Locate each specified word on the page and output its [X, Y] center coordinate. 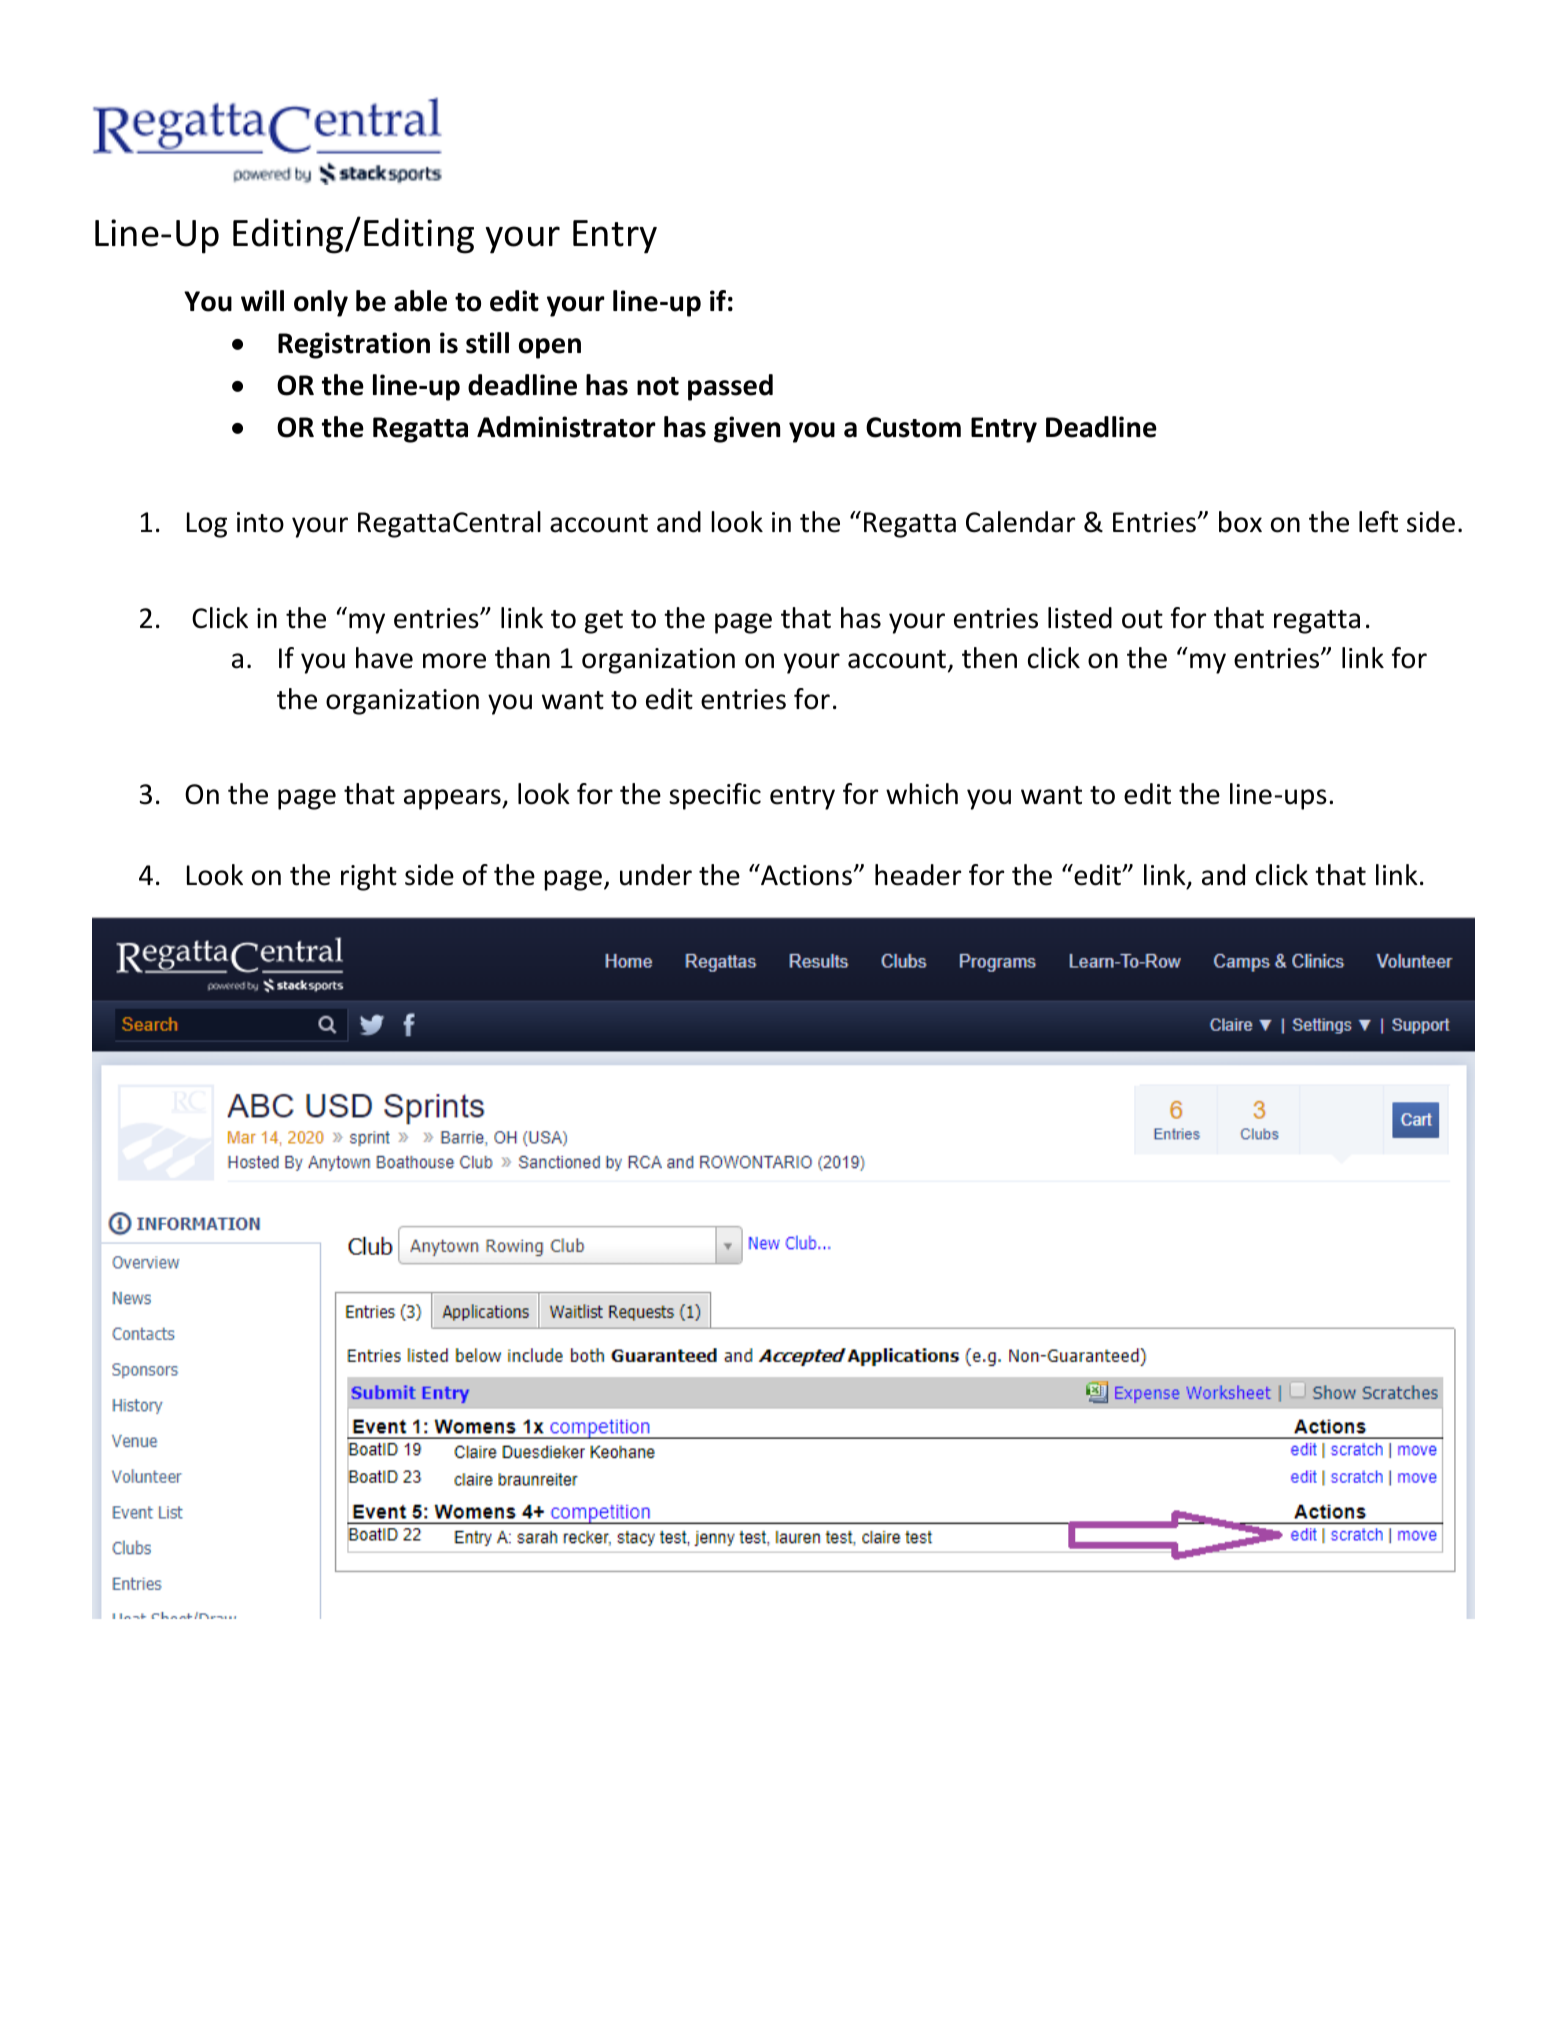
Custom [913, 427]
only [321, 303]
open [550, 348]
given [747, 429]
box [1240, 522]
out [1142, 619]
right [369, 877]
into [260, 522]
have [384, 658]
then [989, 658]
